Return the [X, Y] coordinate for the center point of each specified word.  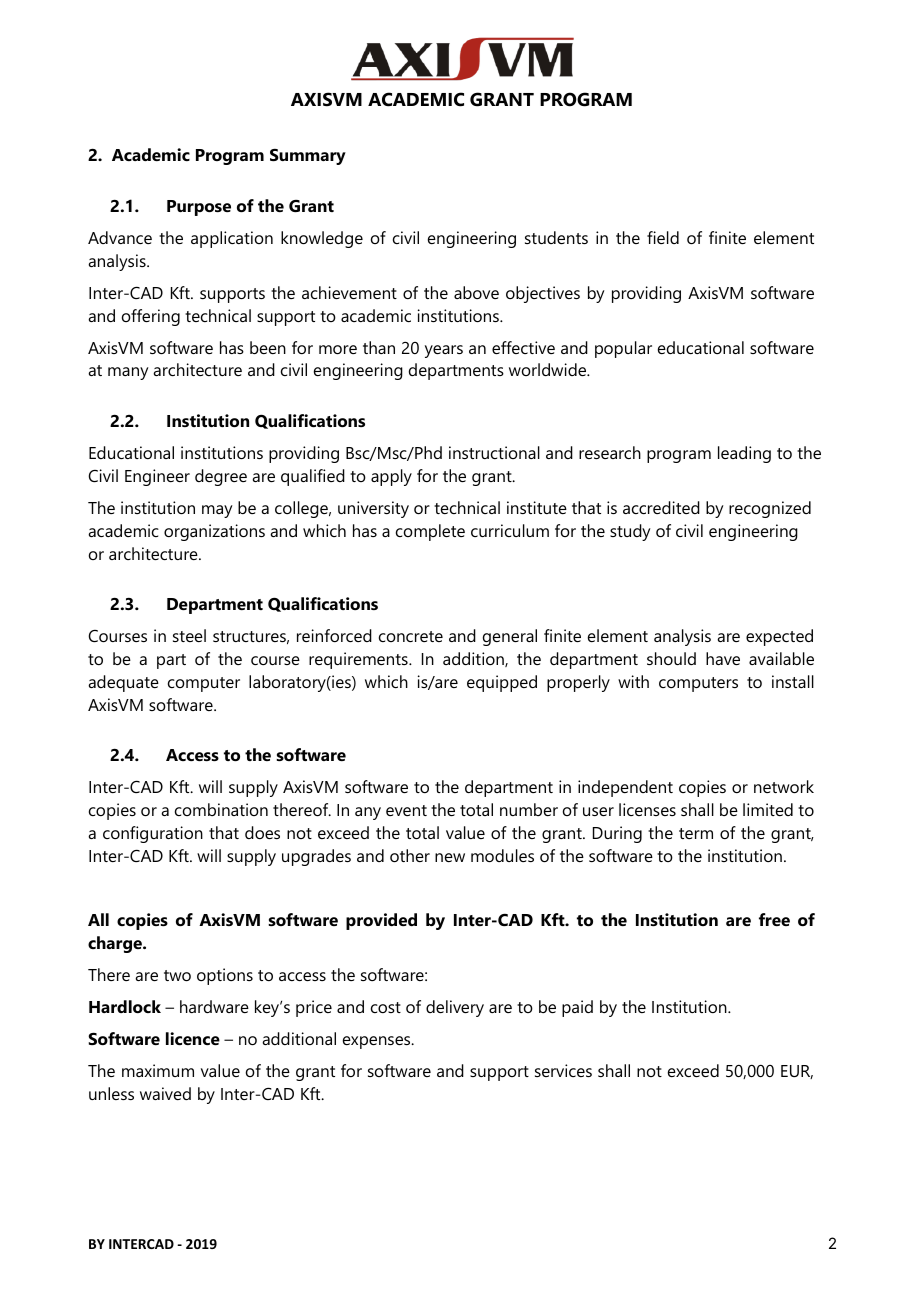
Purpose [199, 208]
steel [189, 635]
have [723, 658]
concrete [411, 636]
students [556, 237]
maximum [158, 1070]
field [663, 237]
